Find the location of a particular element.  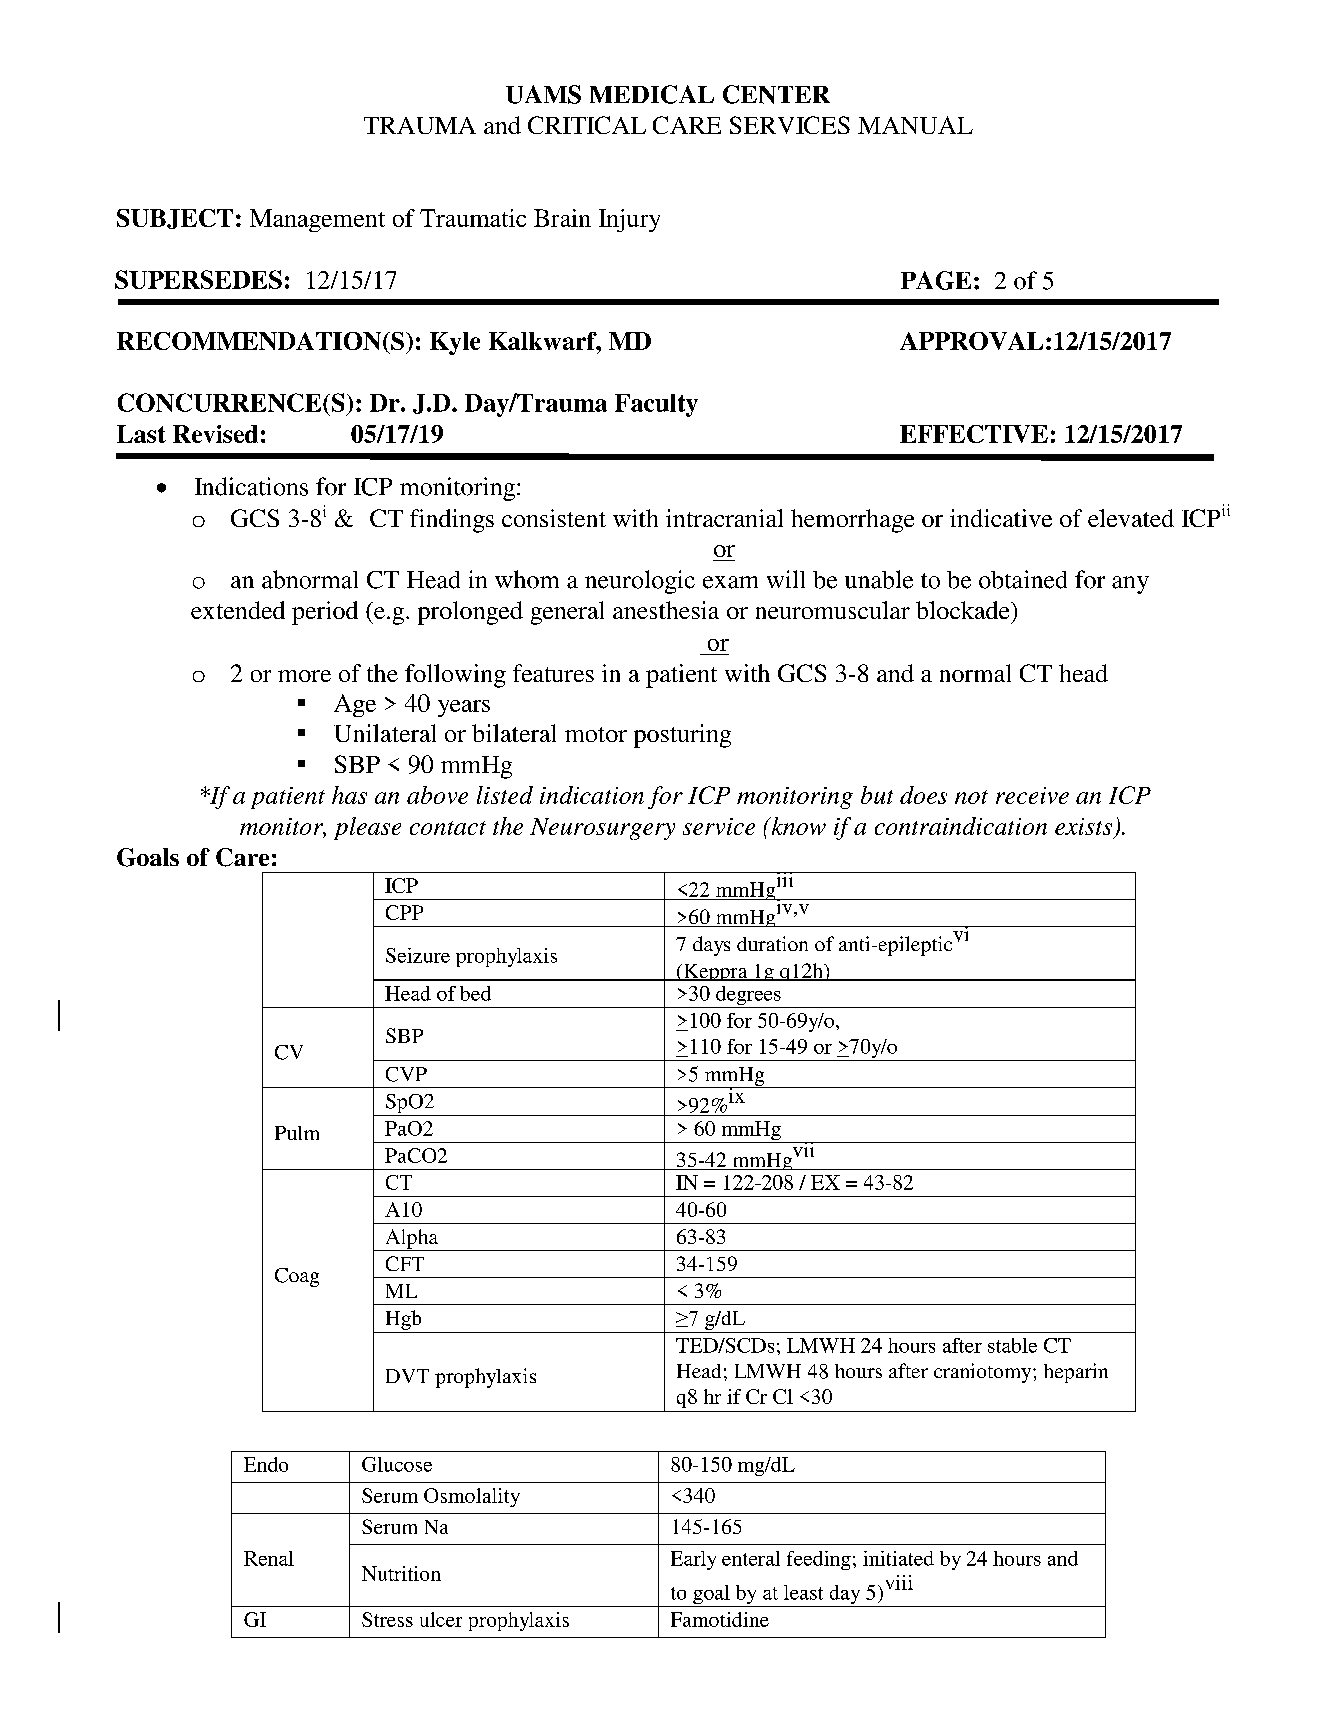

CRITICAL is located at coordinates (587, 125).
